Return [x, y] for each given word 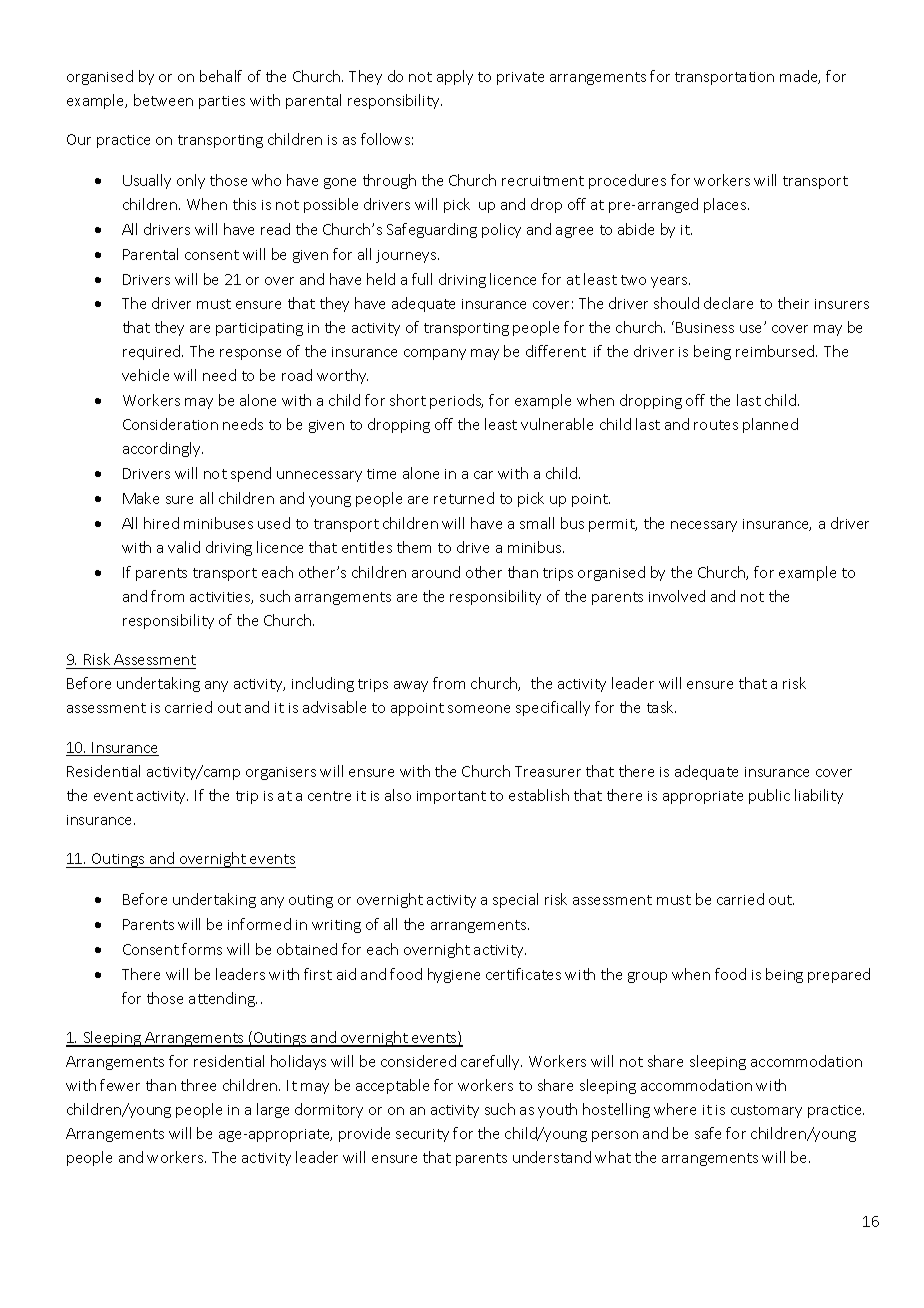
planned [770, 425]
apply [455, 77]
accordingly [163, 449]
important [451, 797]
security [422, 1135]
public [769, 796]
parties [222, 102]
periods [456, 401]
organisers [281, 773]
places [726, 205]
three [198, 1085]
